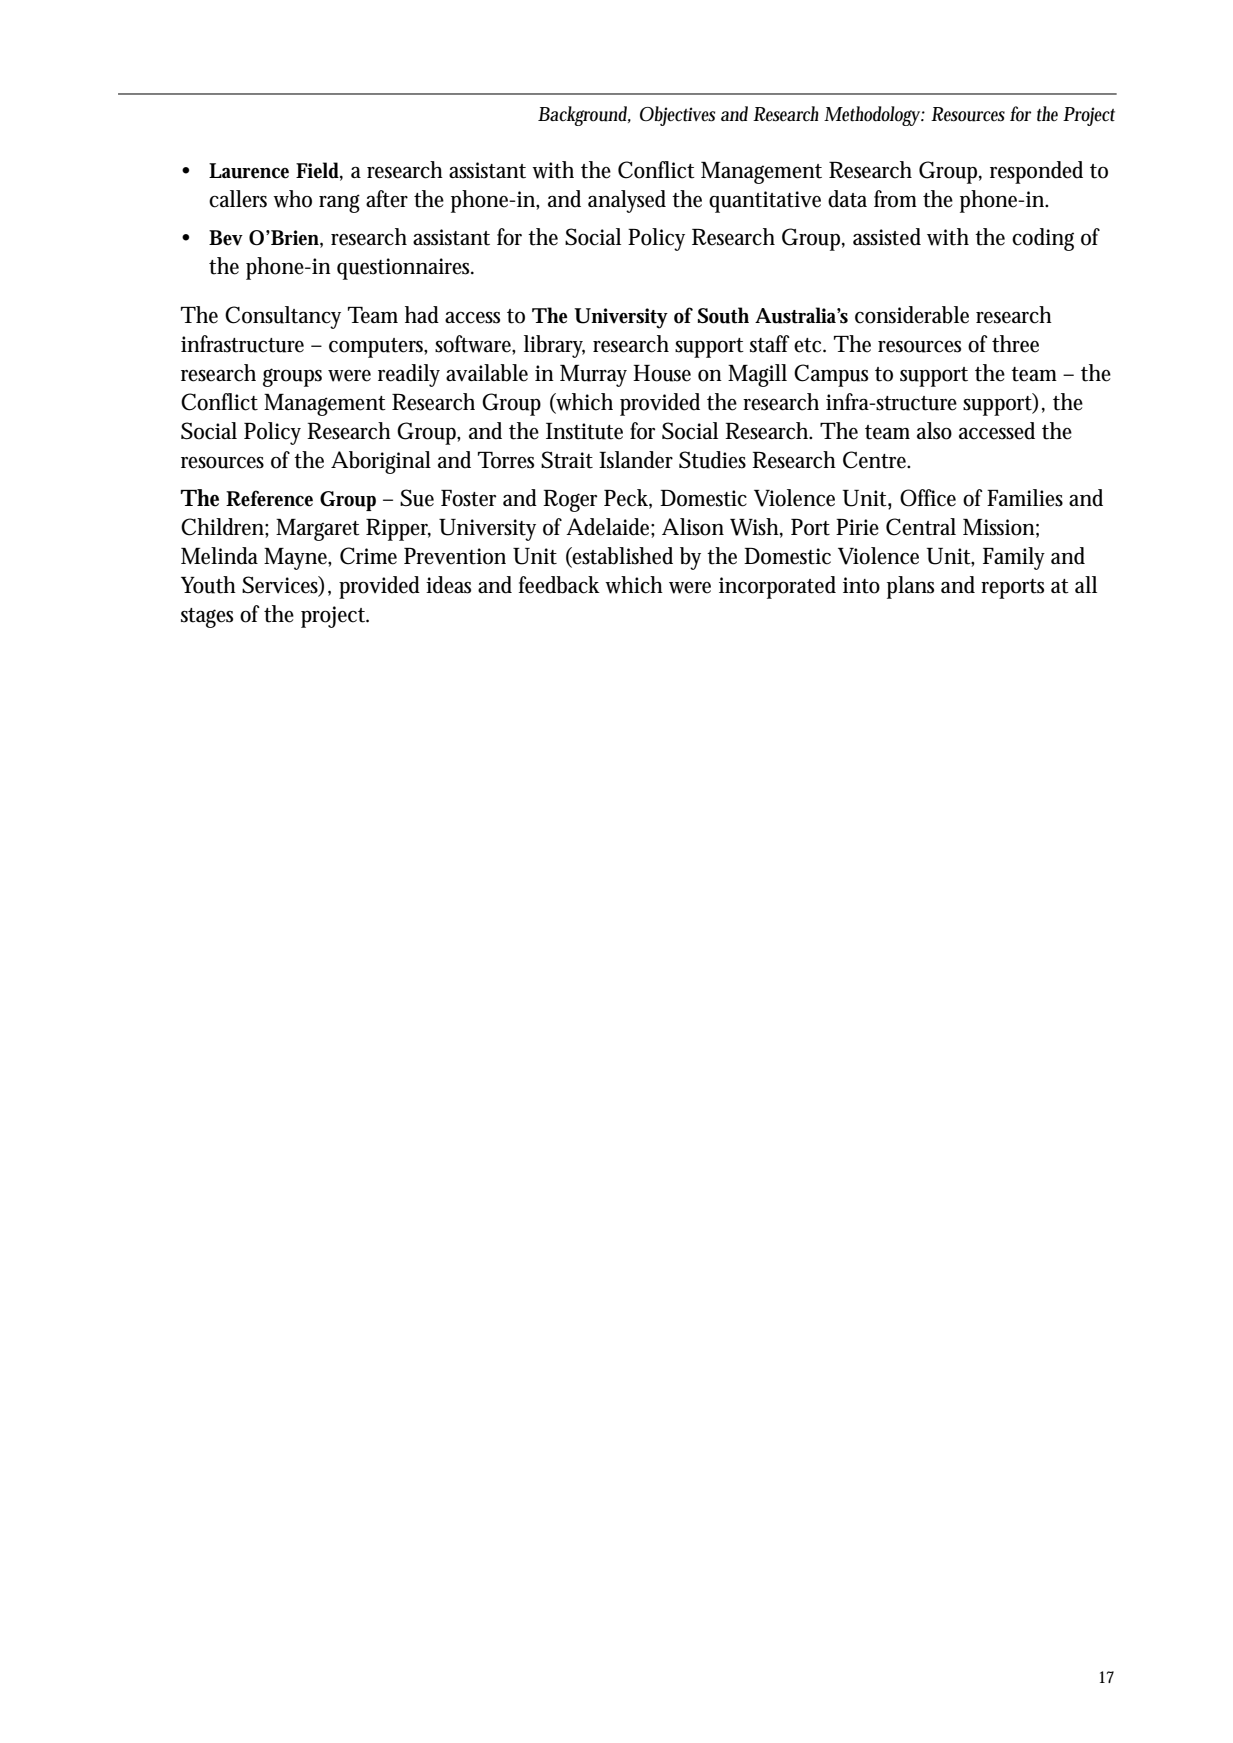 This page has height=1743, width=1233. I want to click on Laurence, so click(249, 171).
